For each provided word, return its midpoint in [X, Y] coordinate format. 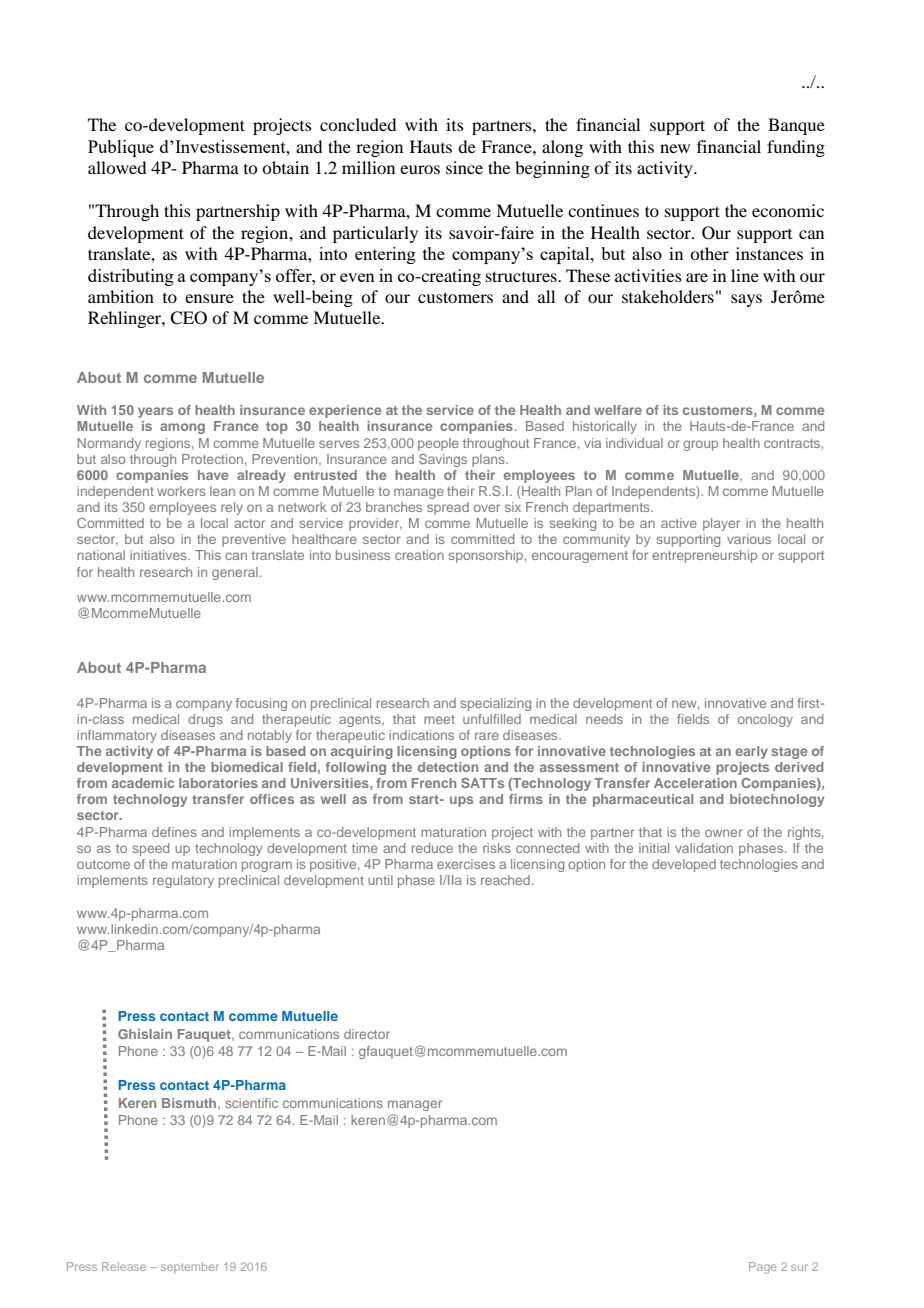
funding [796, 148]
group [700, 445]
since [464, 167]
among [182, 428]
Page [762, 1268]
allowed [117, 167]
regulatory [183, 881]
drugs [205, 720]
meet [439, 719]
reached [505, 880]
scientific [251, 1103]
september [190, 1267]
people [438, 444]
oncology [765, 720]
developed [684, 865]
